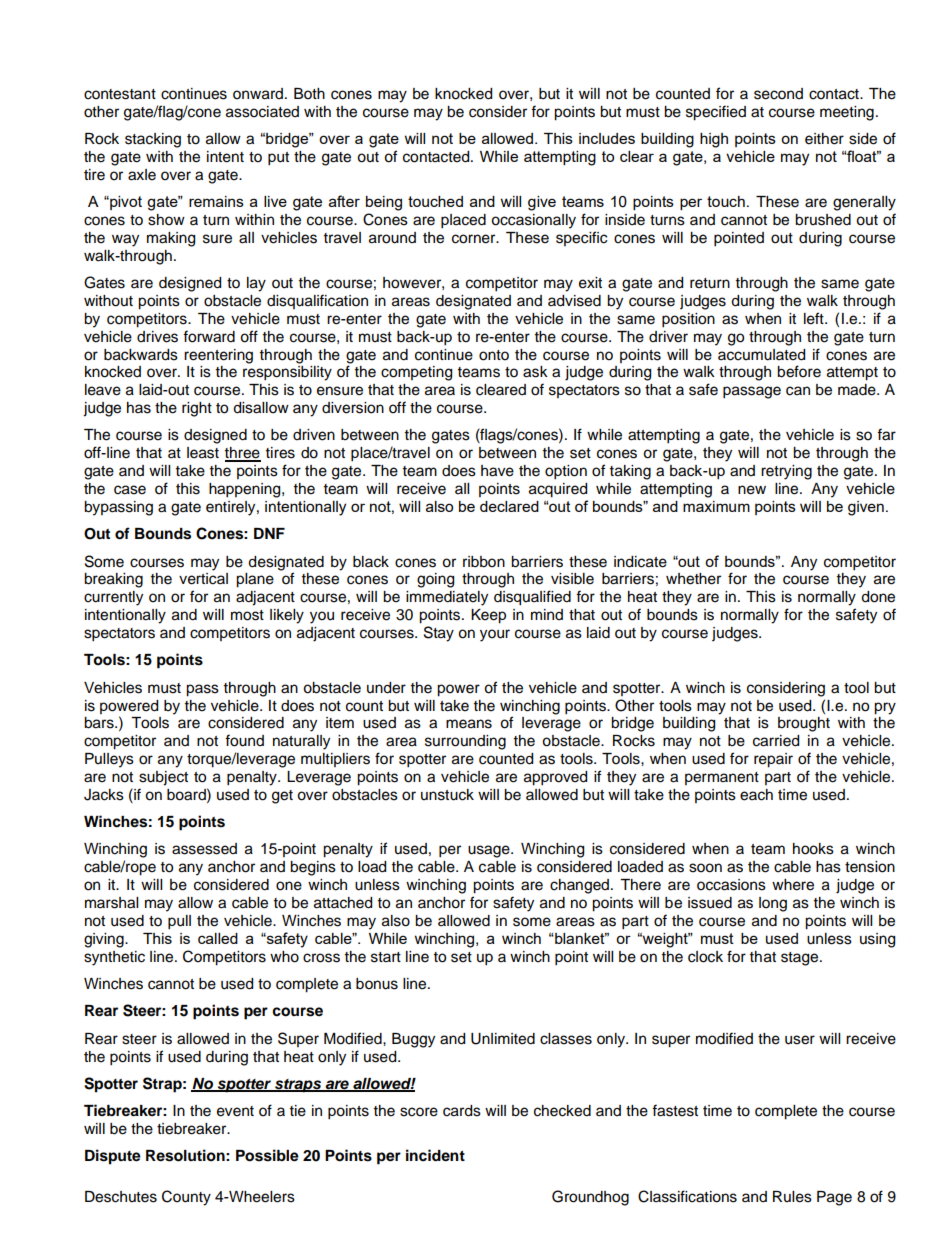 The width and height of the page is (952, 1233). I want to click on either, so click(824, 139).
